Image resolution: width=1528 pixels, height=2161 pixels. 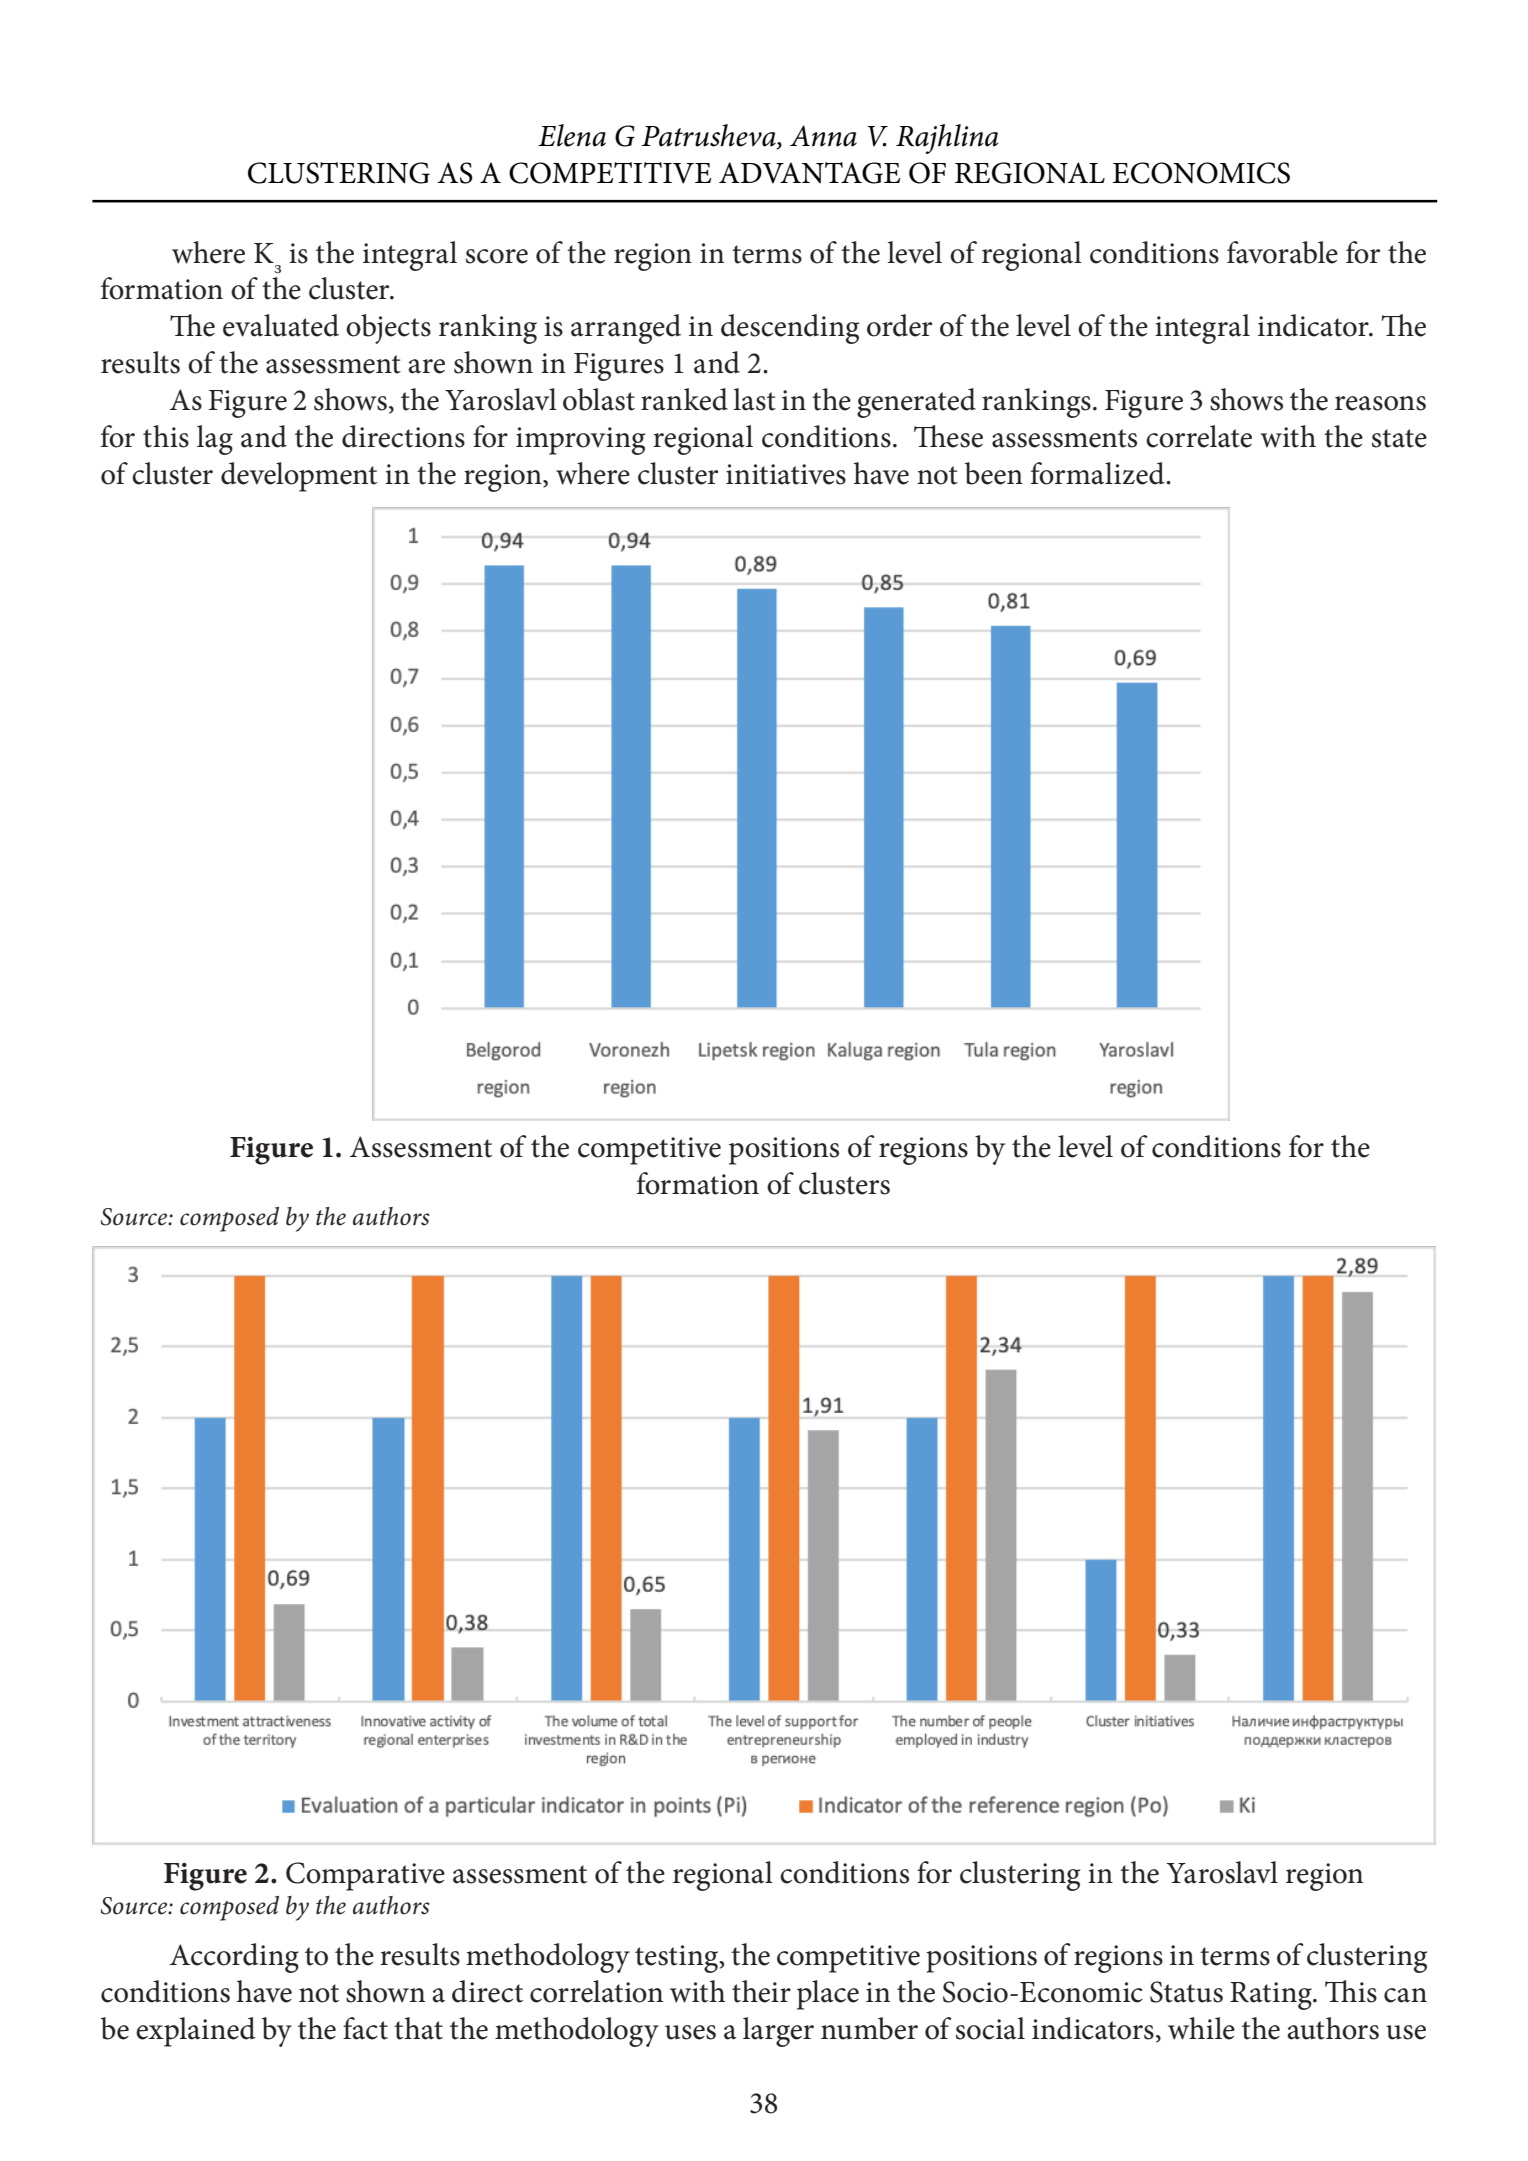 I want to click on development, so click(x=299, y=477).
